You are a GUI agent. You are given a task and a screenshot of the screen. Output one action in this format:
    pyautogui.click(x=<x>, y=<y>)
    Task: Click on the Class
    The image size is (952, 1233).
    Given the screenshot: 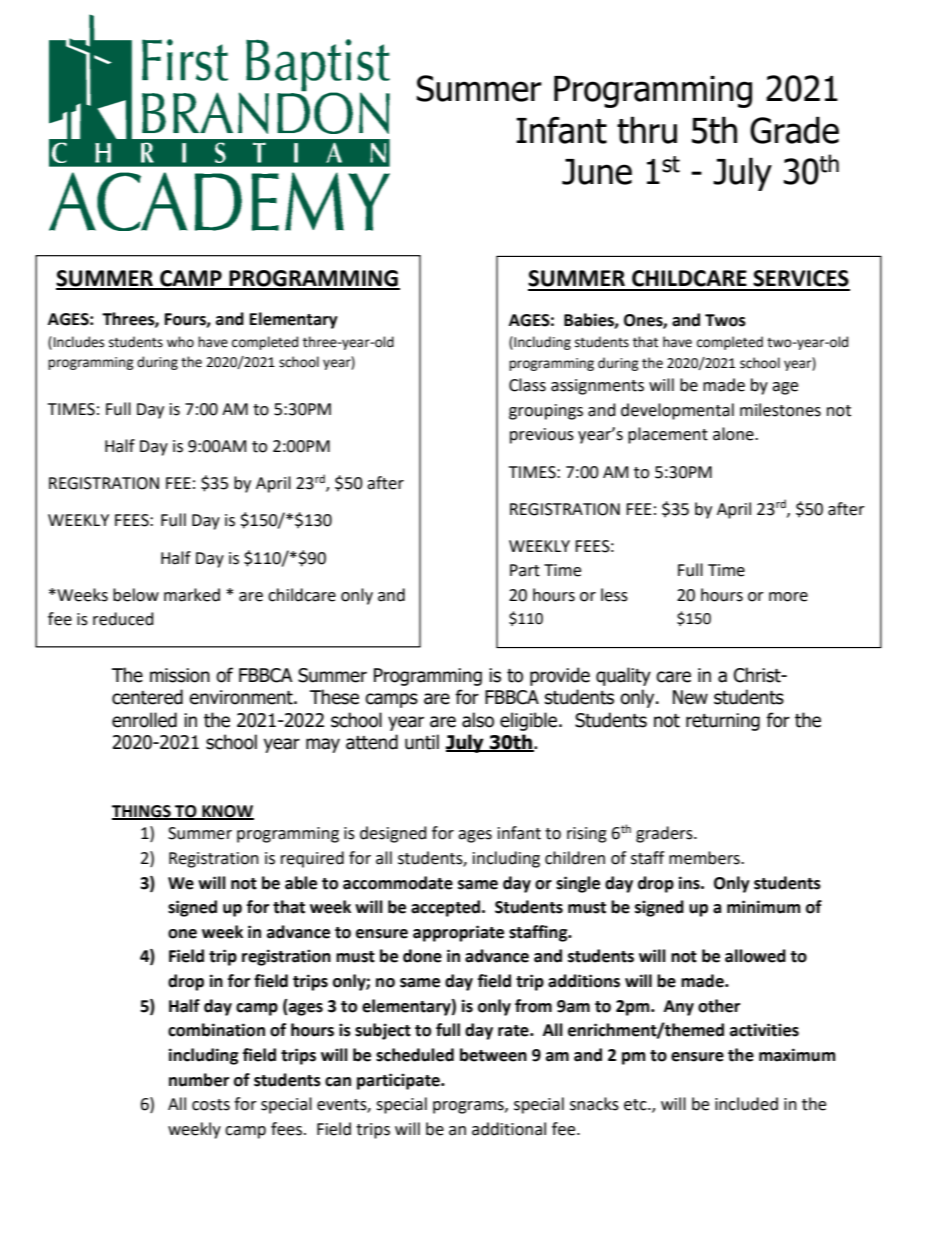 What is the action you would take?
    pyautogui.click(x=527, y=385)
